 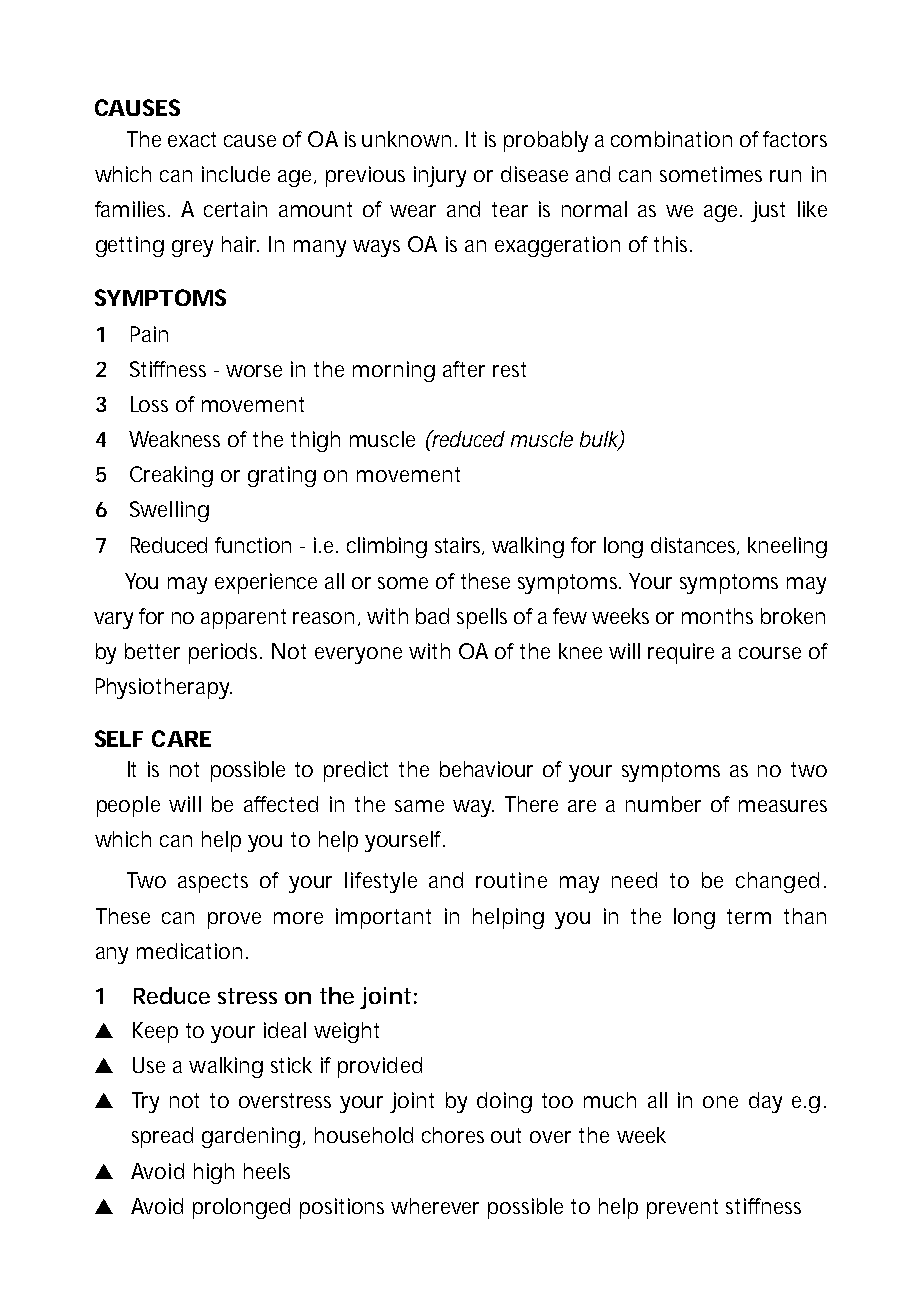 What do you see at coordinates (777, 882) in the screenshot?
I see `changed` at bounding box center [777, 882].
